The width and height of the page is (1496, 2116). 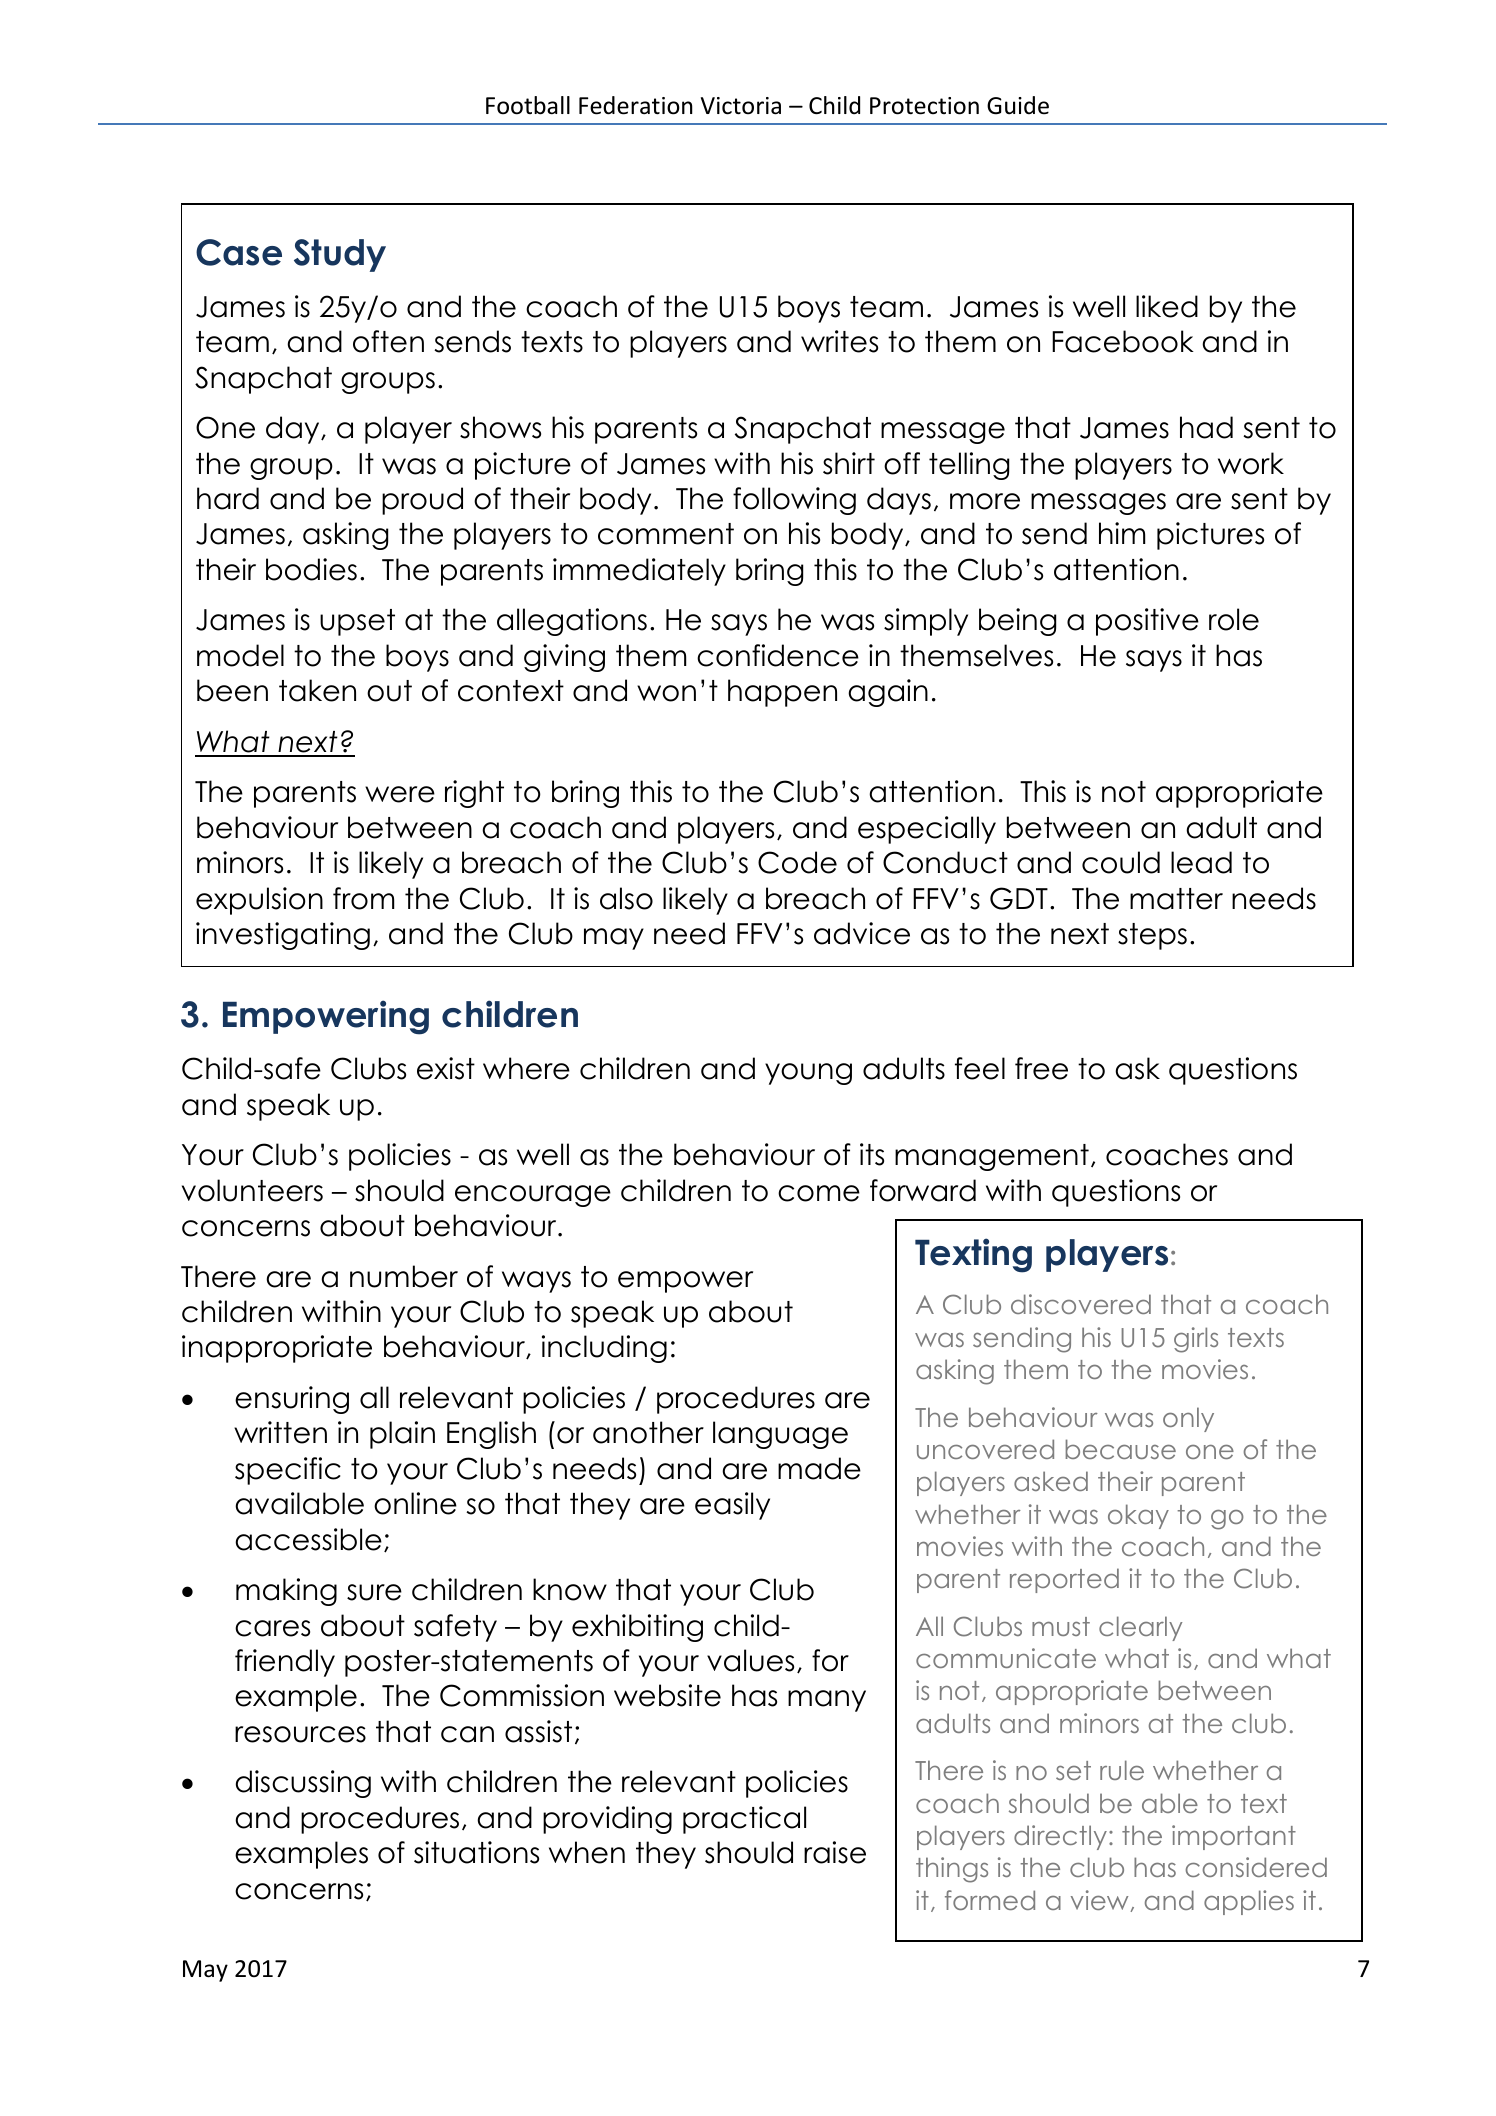 I want to click on practical, so click(x=744, y=1820).
